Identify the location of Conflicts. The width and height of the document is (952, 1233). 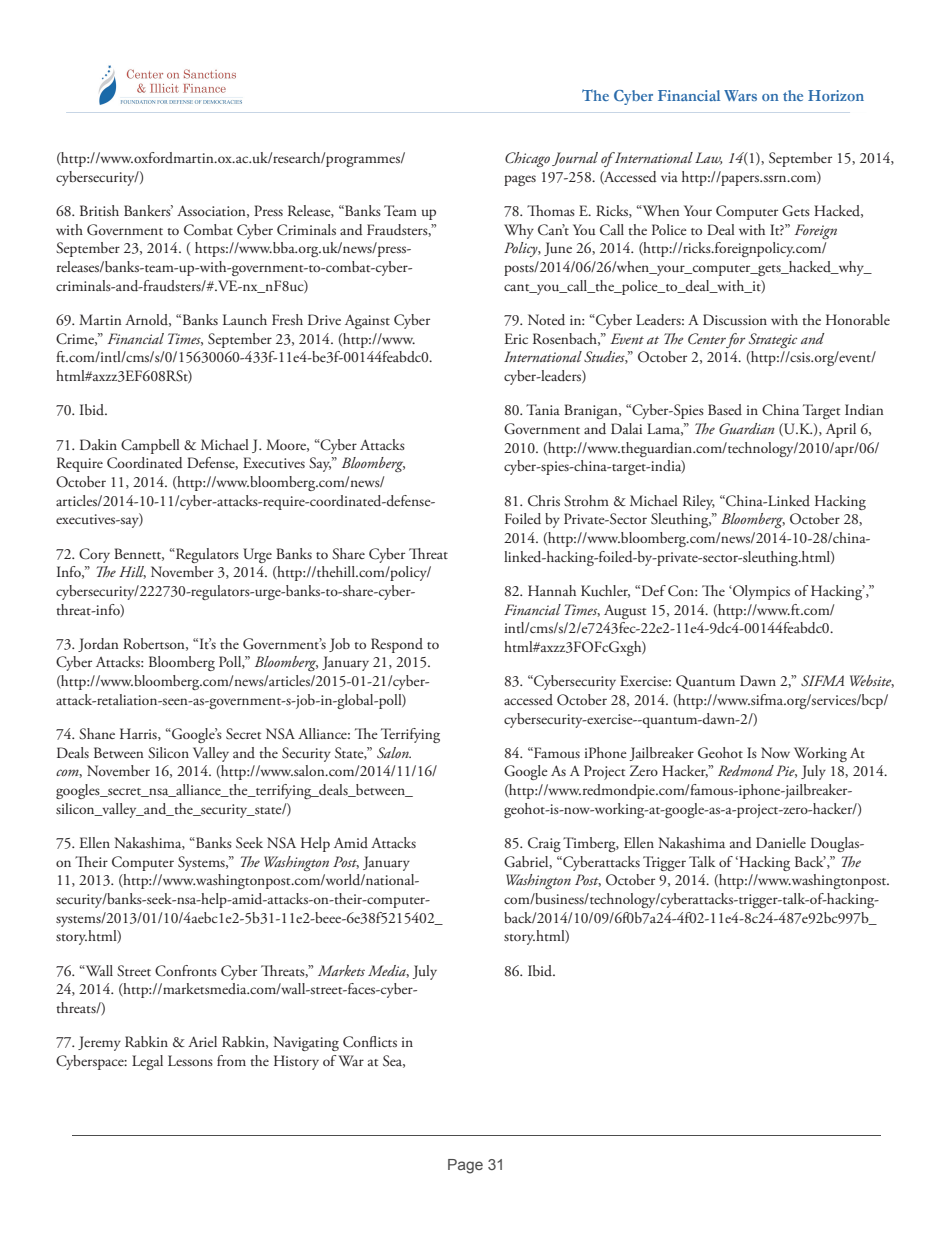
(370, 1042).
